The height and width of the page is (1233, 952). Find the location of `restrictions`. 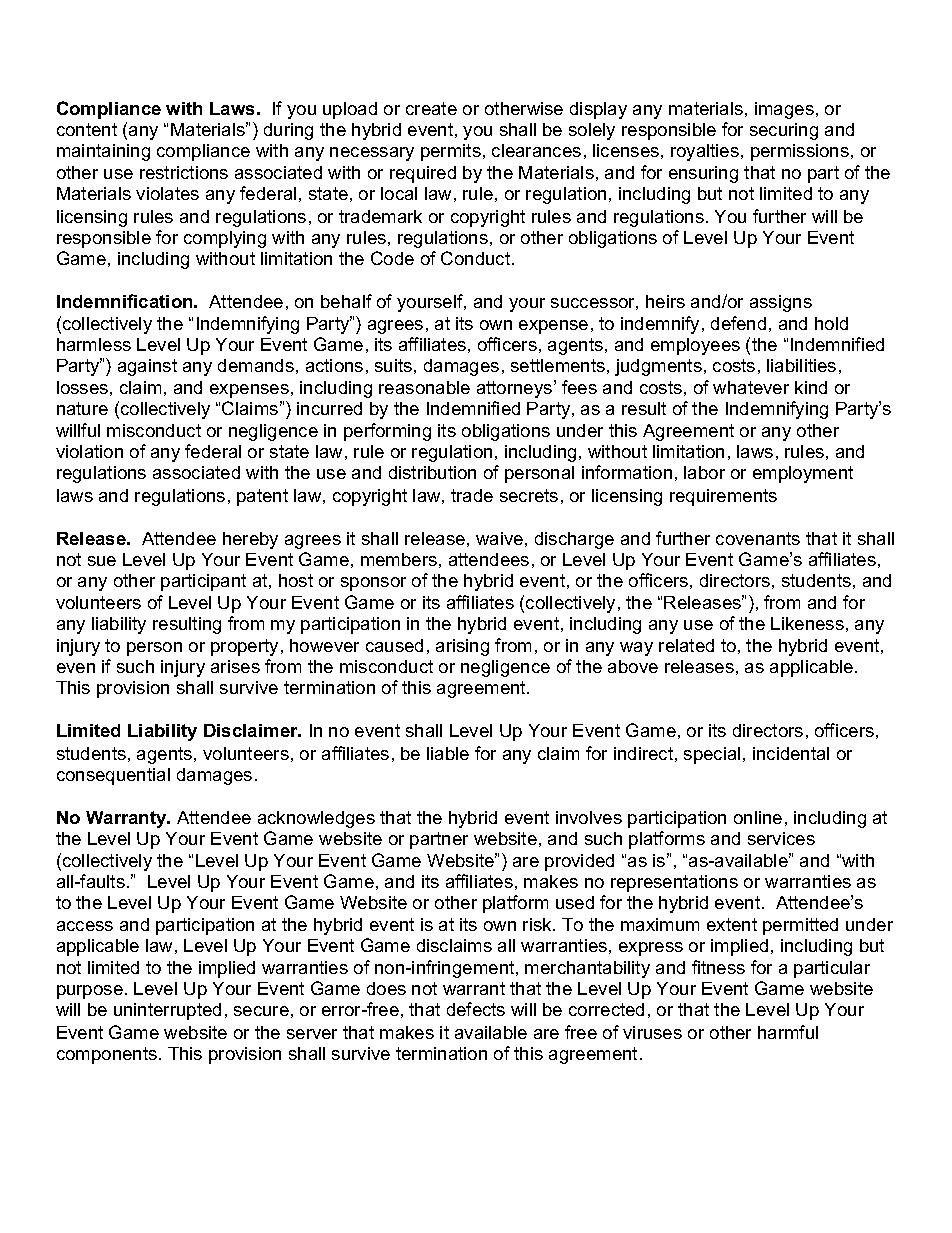

restrictions is located at coordinates (184, 172).
